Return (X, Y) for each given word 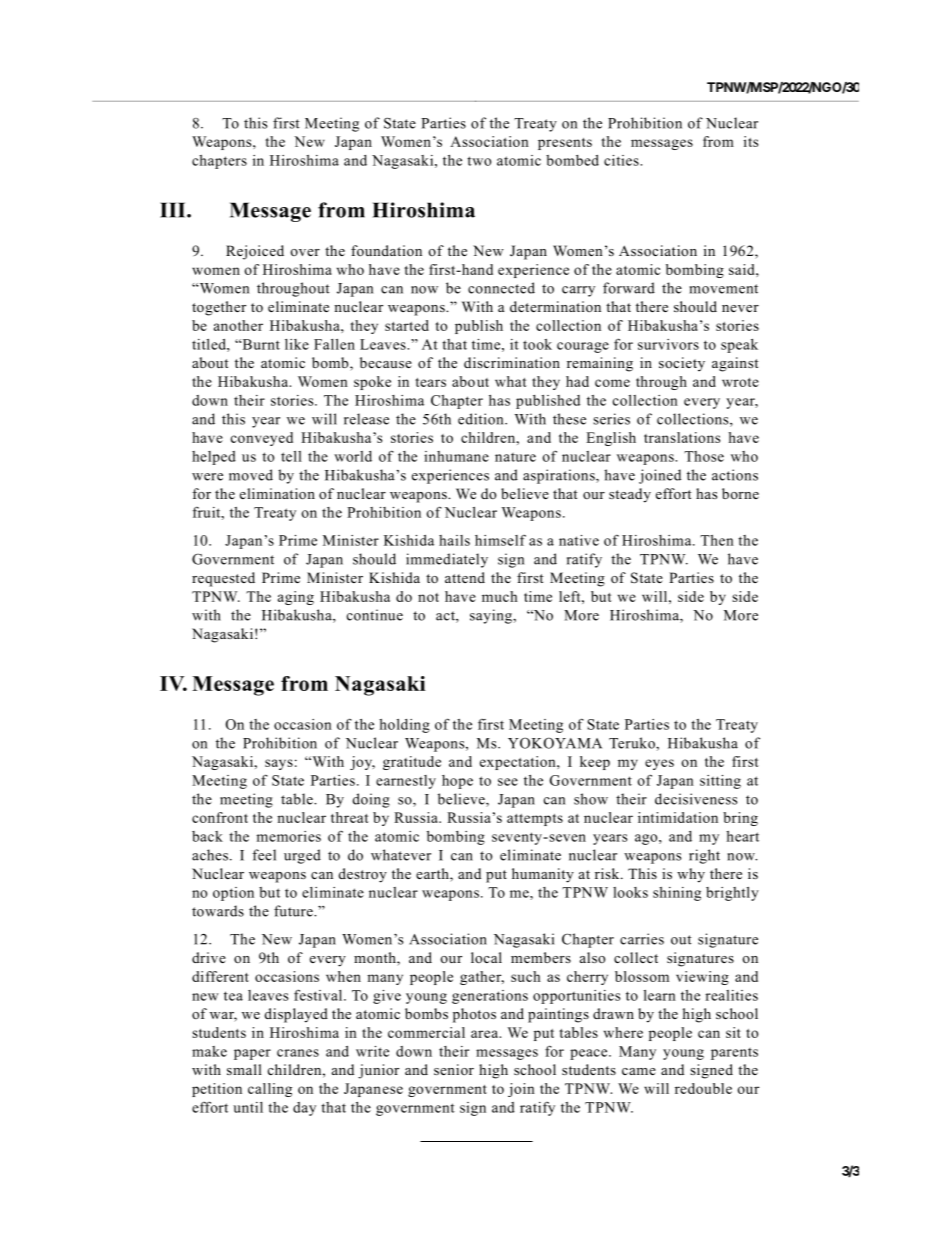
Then (717, 540)
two (479, 161)
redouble (703, 1088)
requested (223, 579)
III (174, 210)
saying (492, 616)
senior (454, 1069)
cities (622, 160)
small (244, 1069)
